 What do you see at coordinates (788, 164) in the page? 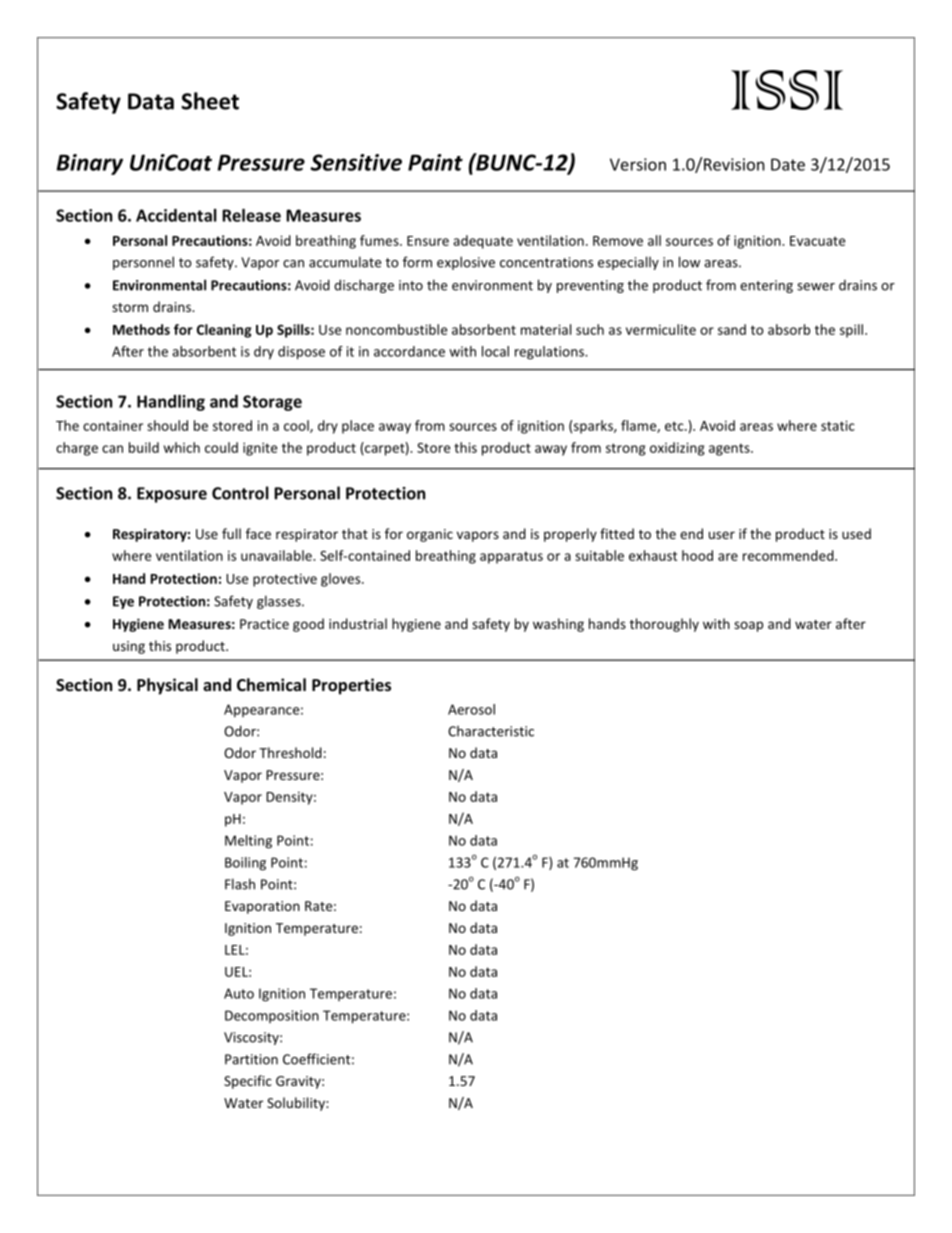
I see `Date` at bounding box center [788, 164].
